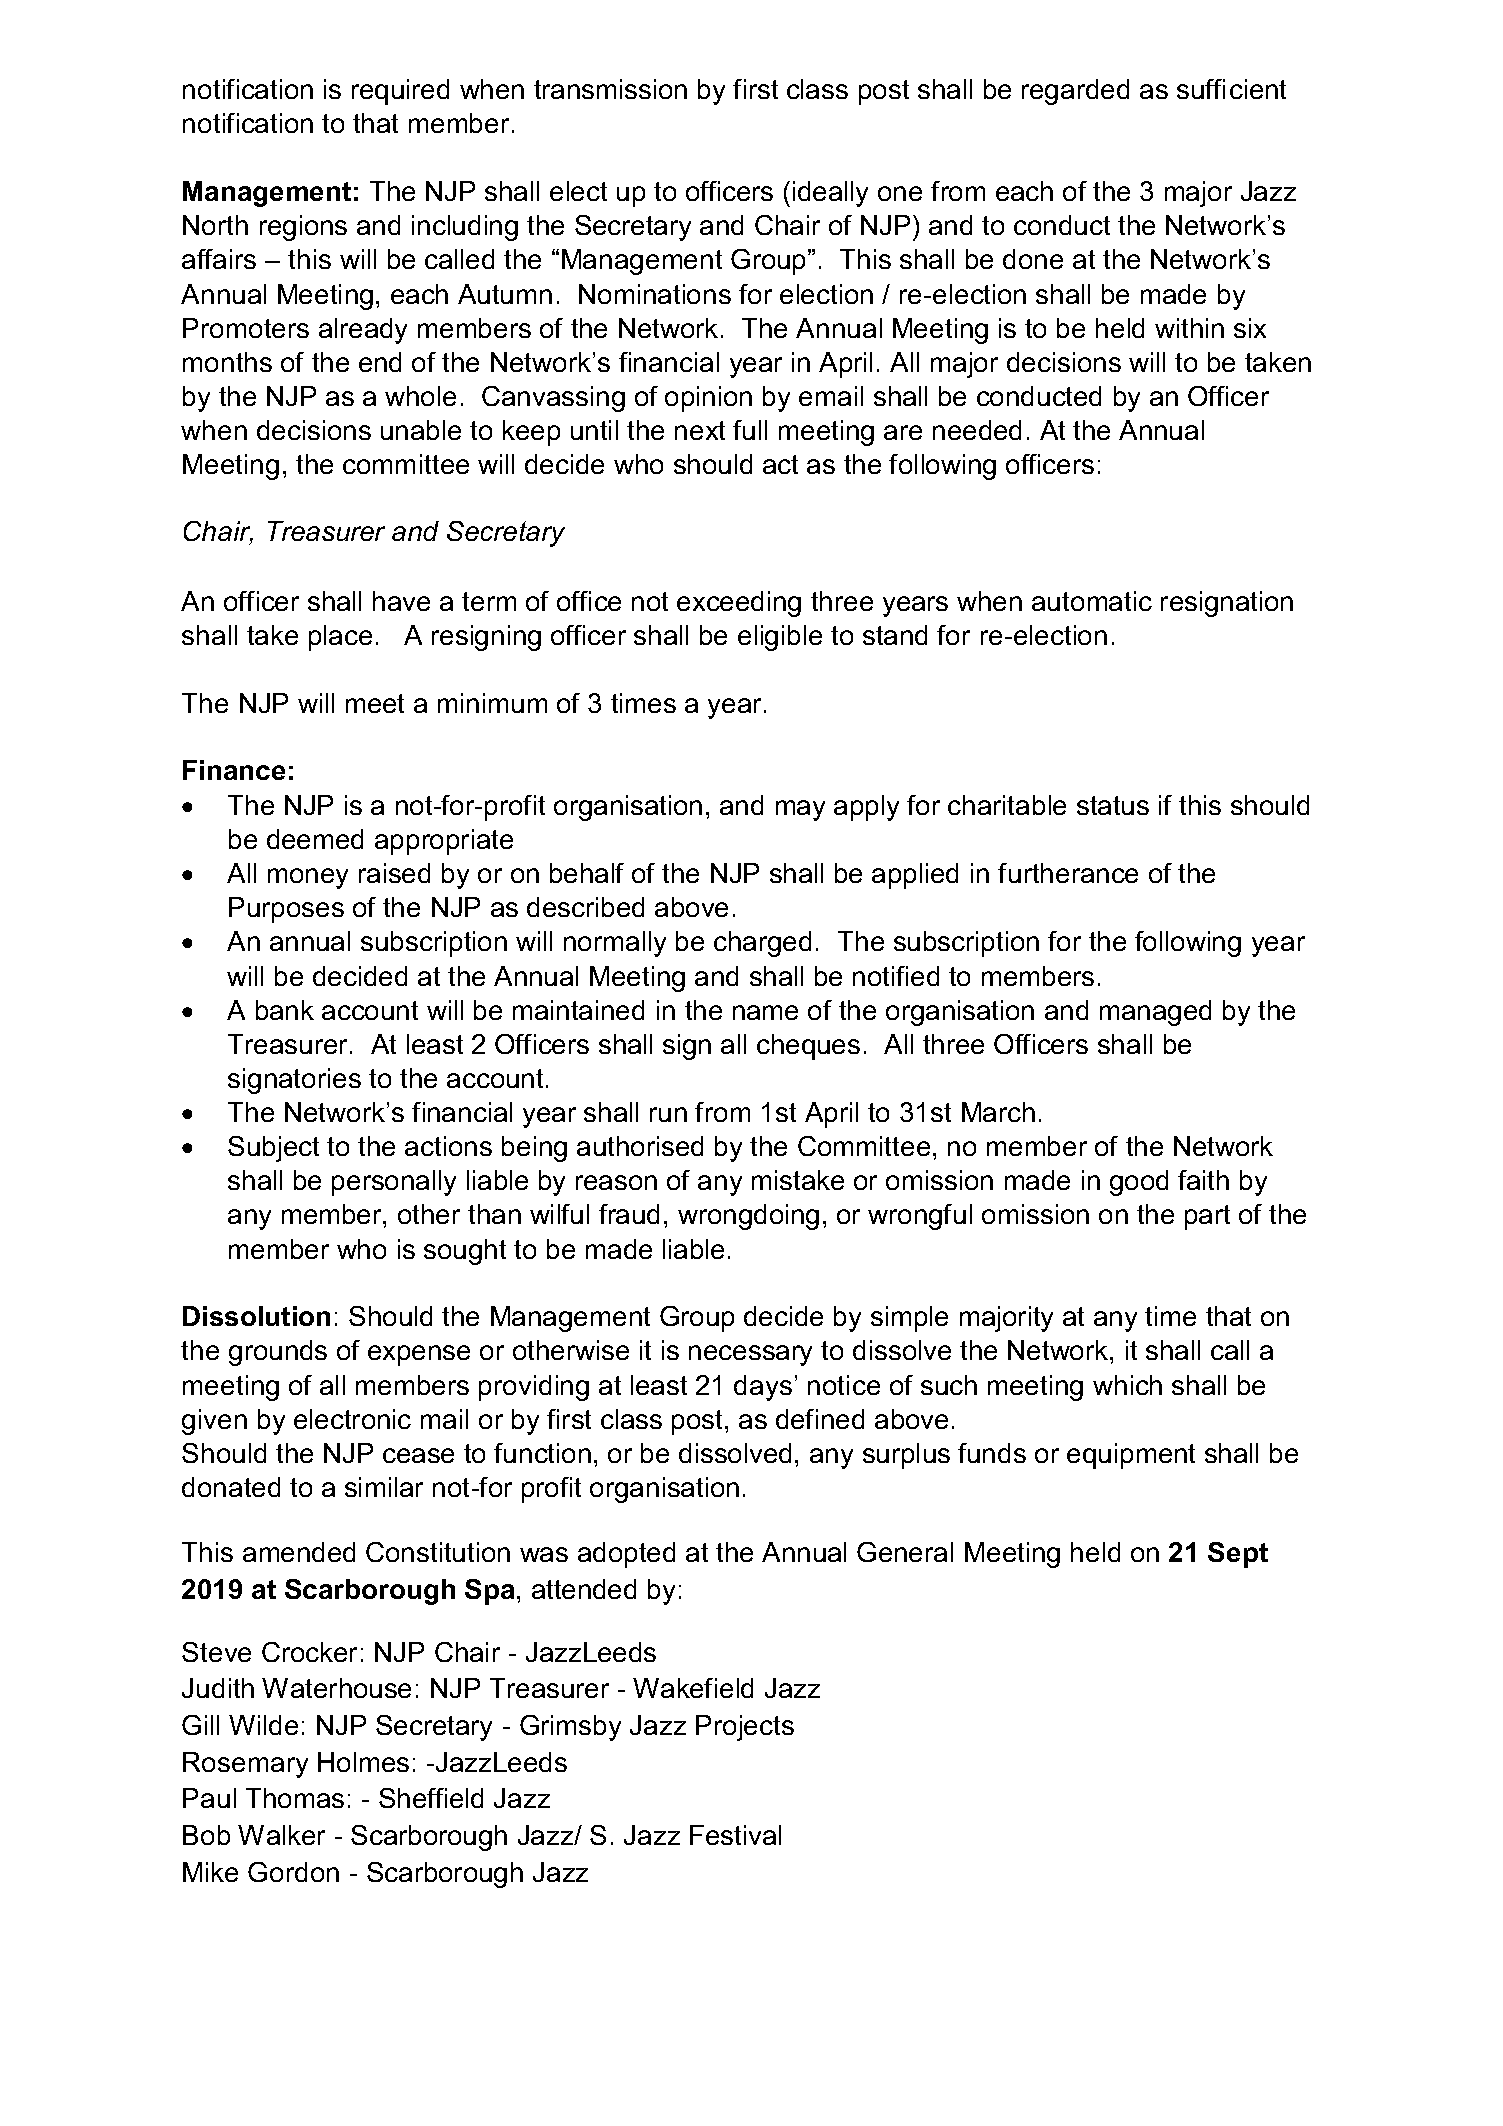  Describe the element at coordinates (748, 1217) in the image. I see `wrongdoing` at that location.
